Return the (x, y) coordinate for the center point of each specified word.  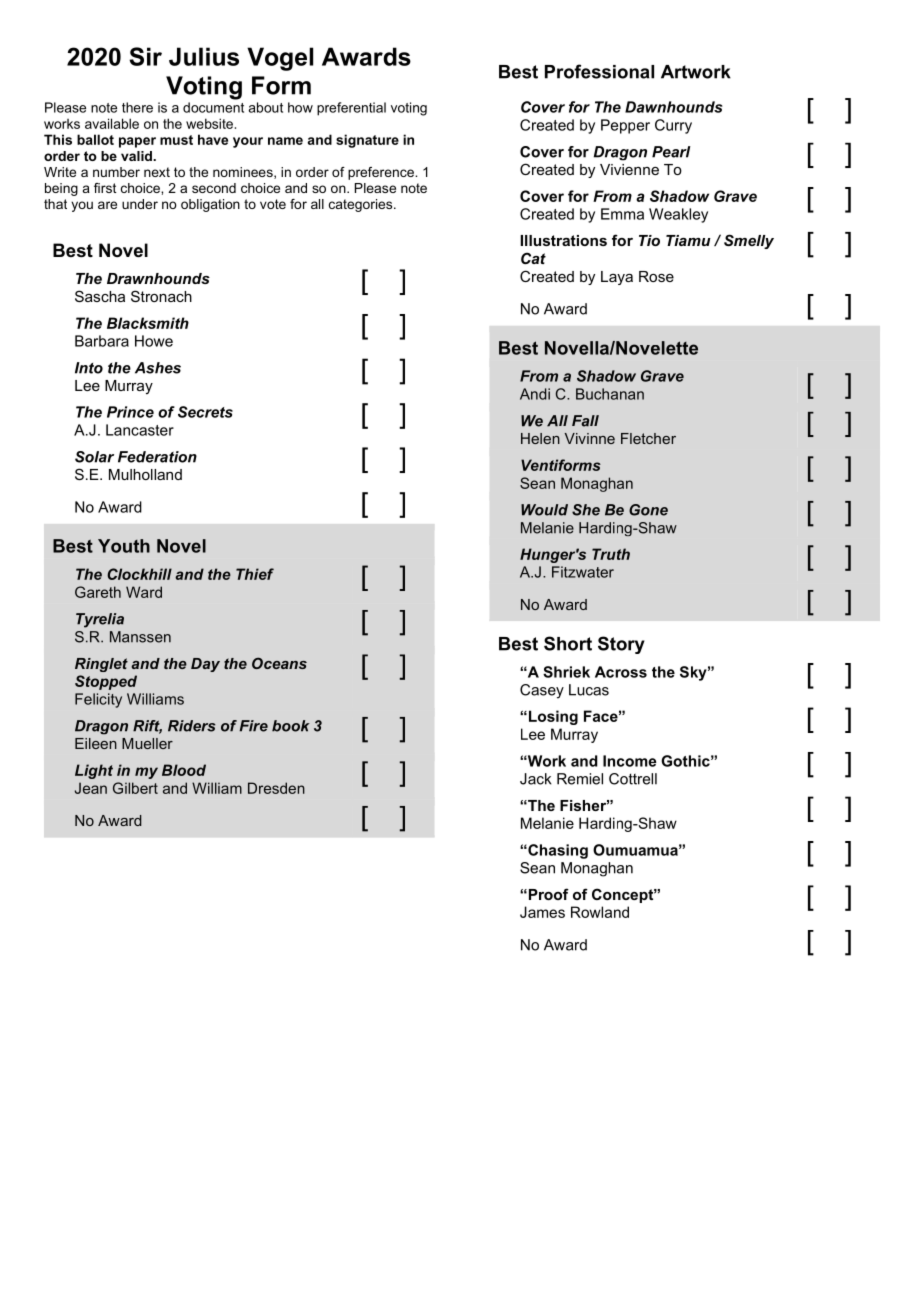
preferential (351, 109)
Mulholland (145, 474)
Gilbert (135, 788)
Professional (599, 71)
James (542, 912)
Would (544, 510)
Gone (648, 510)
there (137, 107)
